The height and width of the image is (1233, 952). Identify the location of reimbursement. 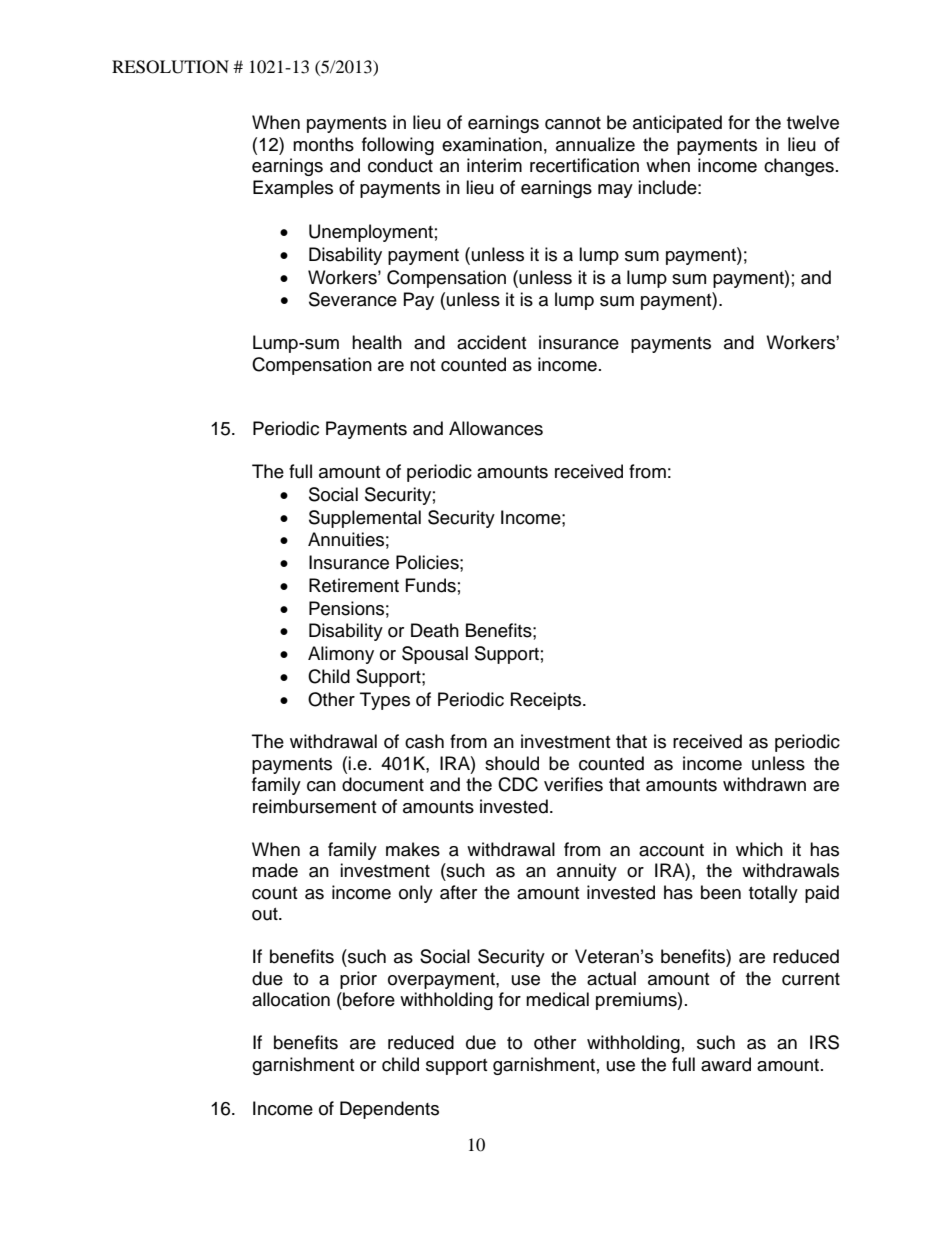
(314, 806).
